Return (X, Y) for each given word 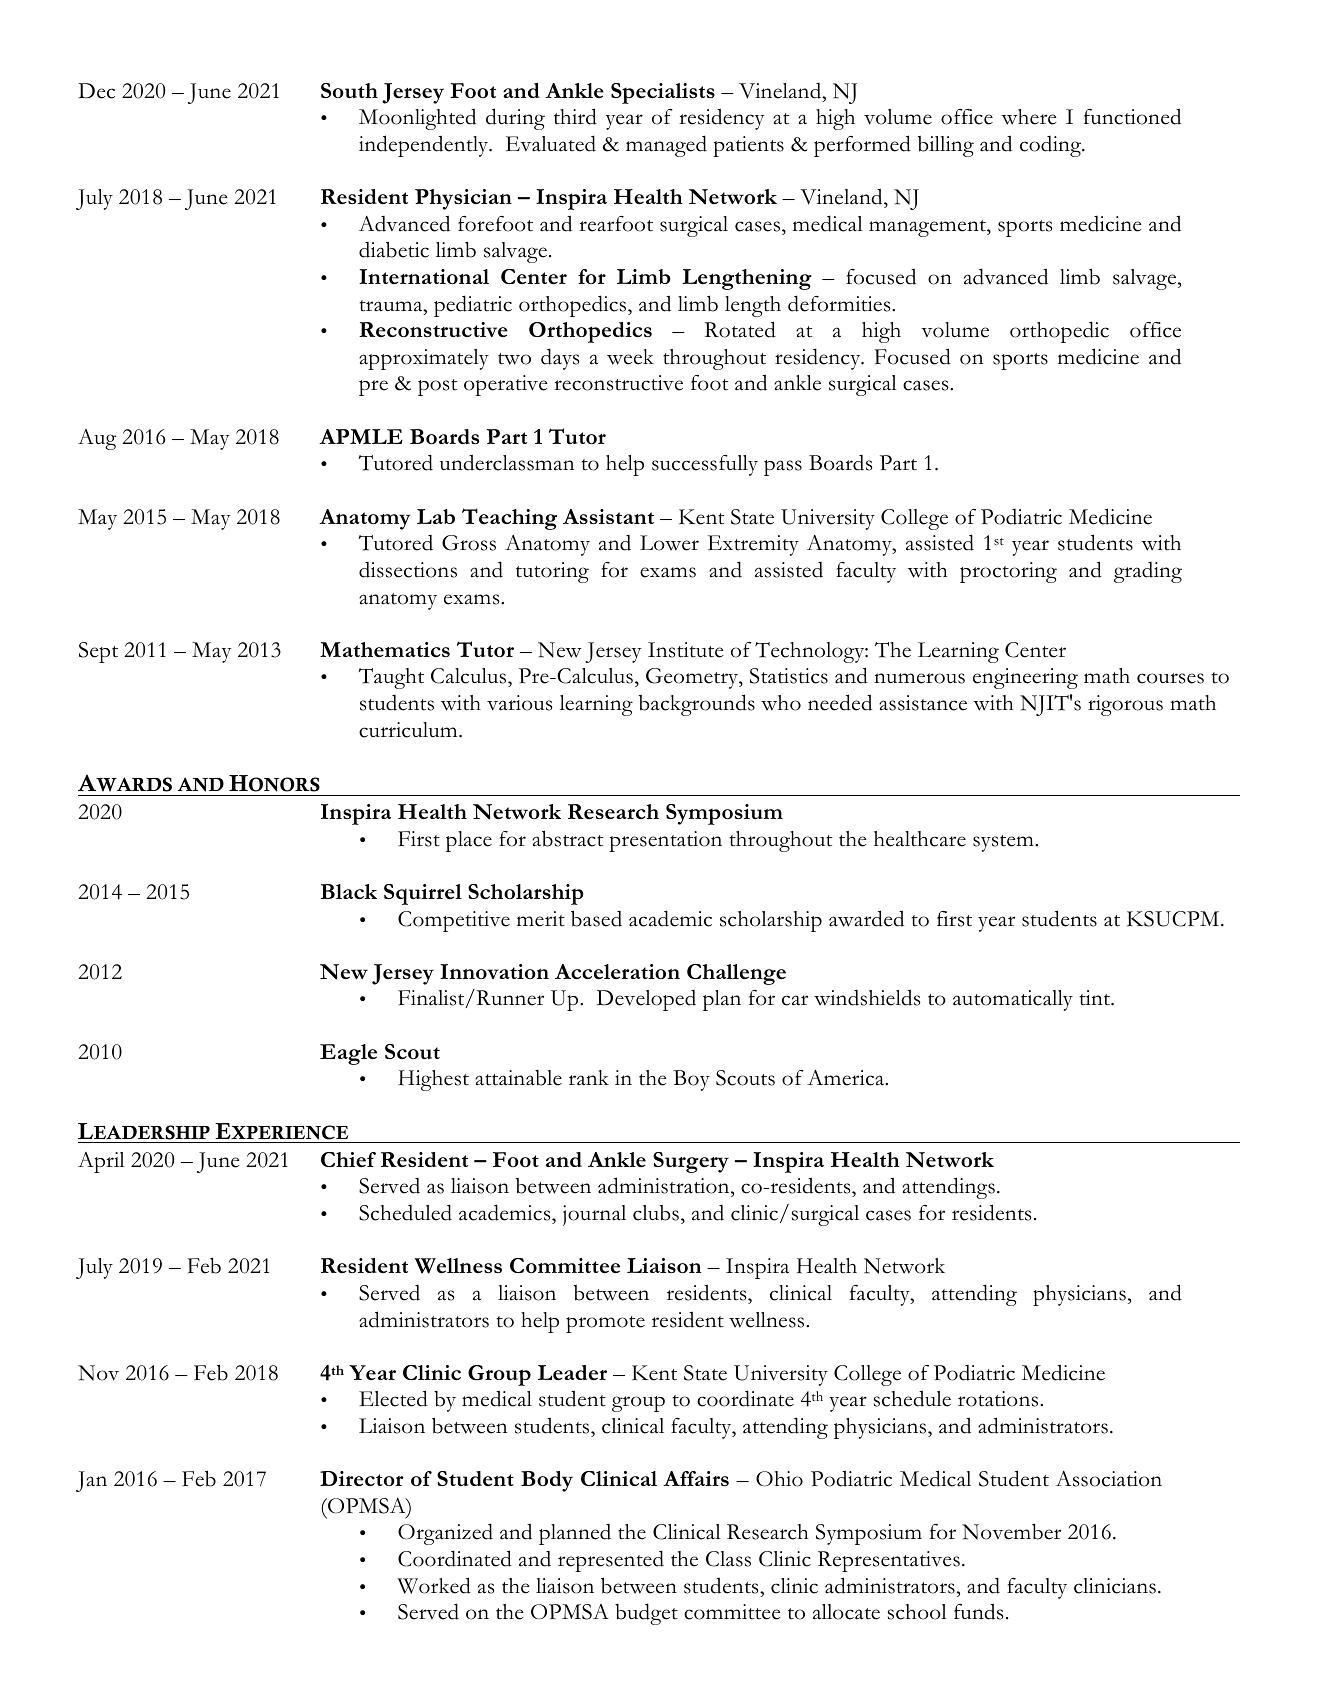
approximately (424, 359)
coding (1051, 146)
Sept (98, 652)
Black (349, 891)
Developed (646, 1000)
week (630, 357)
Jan (91, 1481)
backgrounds (697, 705)
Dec (96, 91)
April (101, 1162)
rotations (999, 1399)
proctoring (1008, 572)
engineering (1025, 678)
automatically (1013, 1000)
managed (666, 146)
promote (605, 1324)
